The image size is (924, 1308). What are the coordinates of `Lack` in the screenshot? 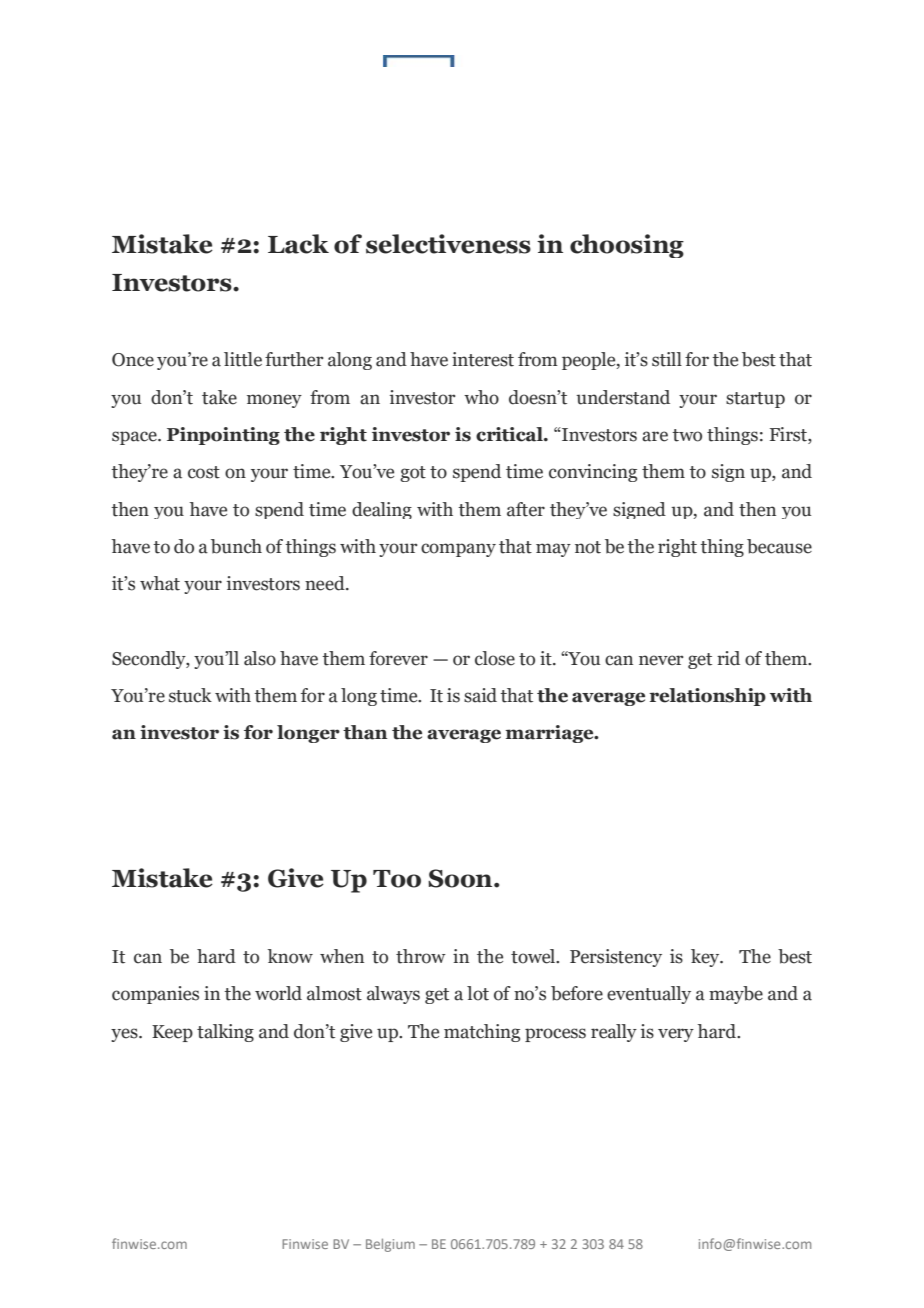 It's located at (298, 244).
